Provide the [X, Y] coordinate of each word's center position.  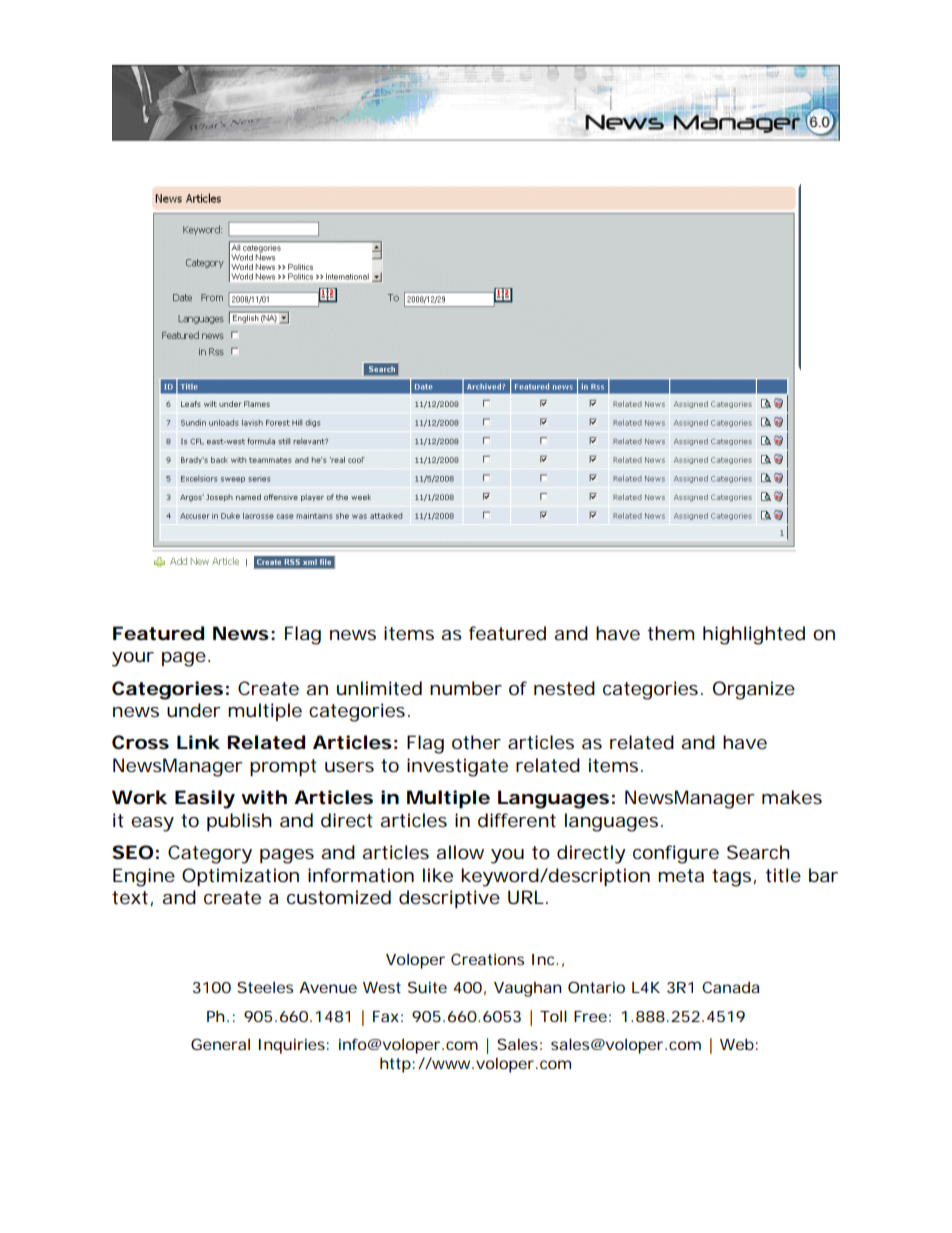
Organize [754, 690]
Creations [487, 959]
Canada [731, 987]
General [220, 1044]
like [438, 875]
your [133, 659]
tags [731, 878]
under [194, 710]
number [466, 688]
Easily [205, 799]
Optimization [240, 877]
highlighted [754, 635]
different [517, 820]
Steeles [265, 987]
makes [792, 797]
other [476, 742]
